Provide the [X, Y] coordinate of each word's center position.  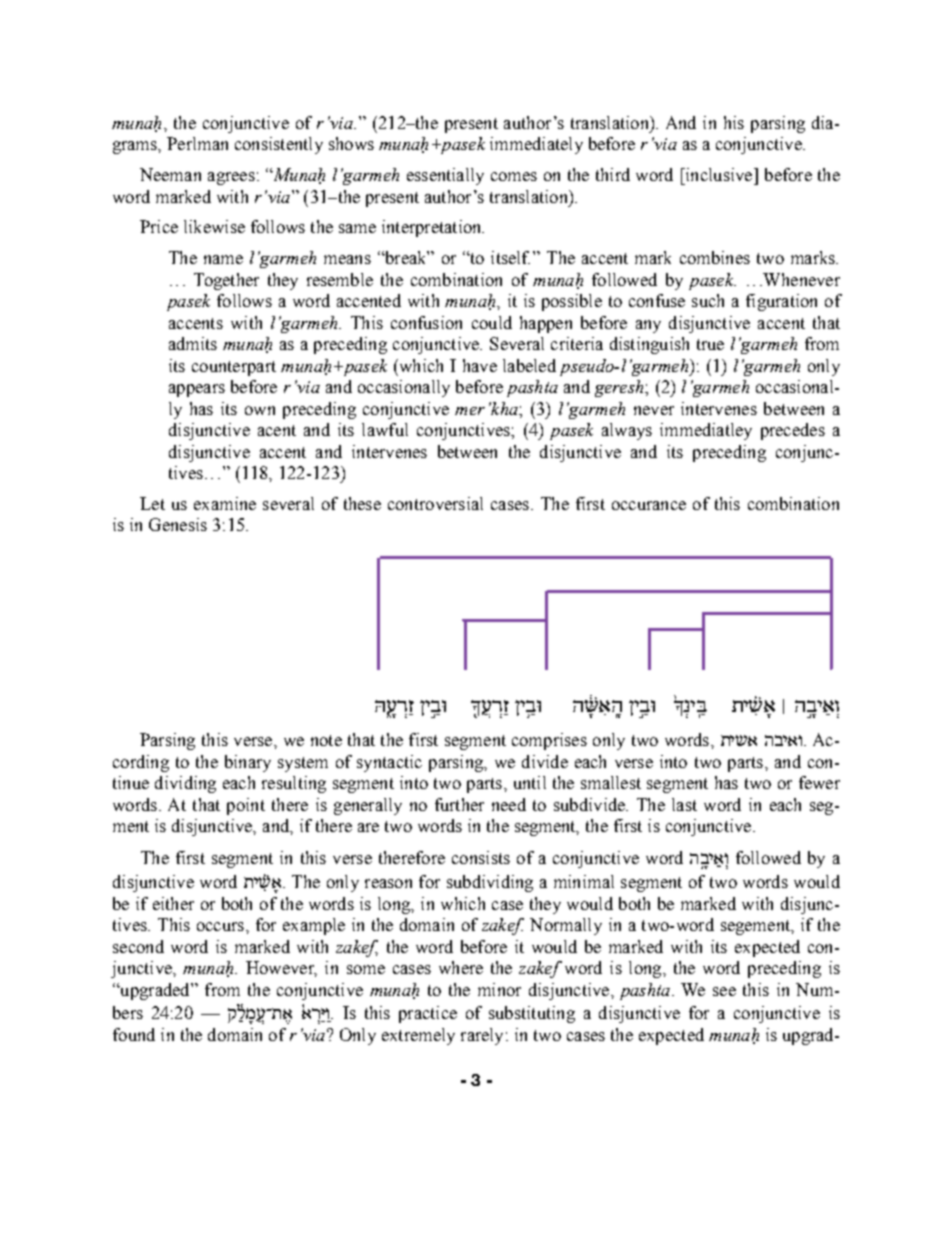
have [480, 365]
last [684, 804]
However [281, 969]
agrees [231, 178]
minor [499, 989]
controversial [435, 503]
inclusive [719, 174]
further [459, 804]
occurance [649, 505]
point [246, 806]
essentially [445, 176]
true [710, 344]
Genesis [178, 524]
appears [197, 390]
